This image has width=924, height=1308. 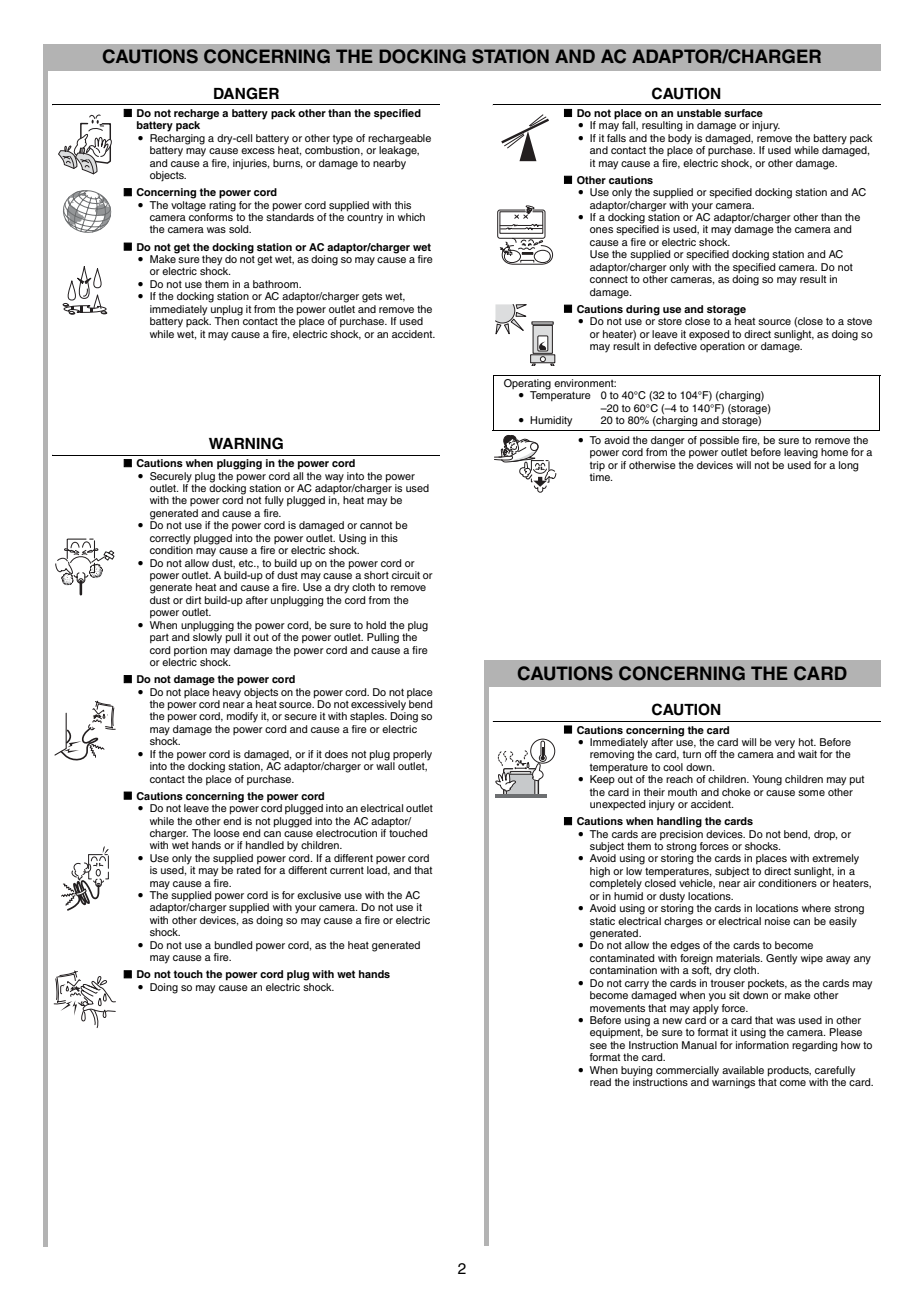 I want to click on Then, so click(x=227, y=320).
